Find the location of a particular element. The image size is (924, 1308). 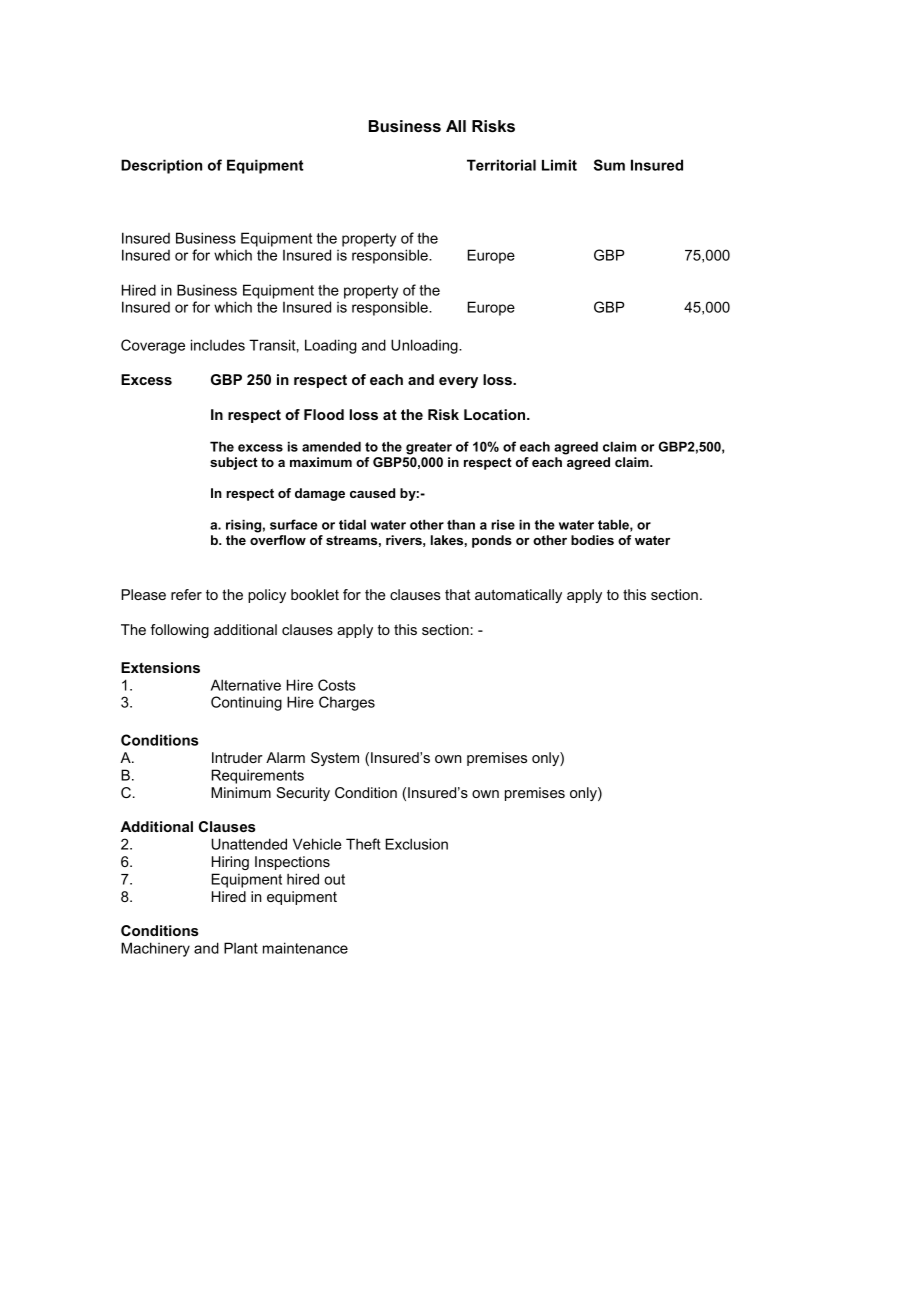

Costs is located at coordinates (337, 685).
